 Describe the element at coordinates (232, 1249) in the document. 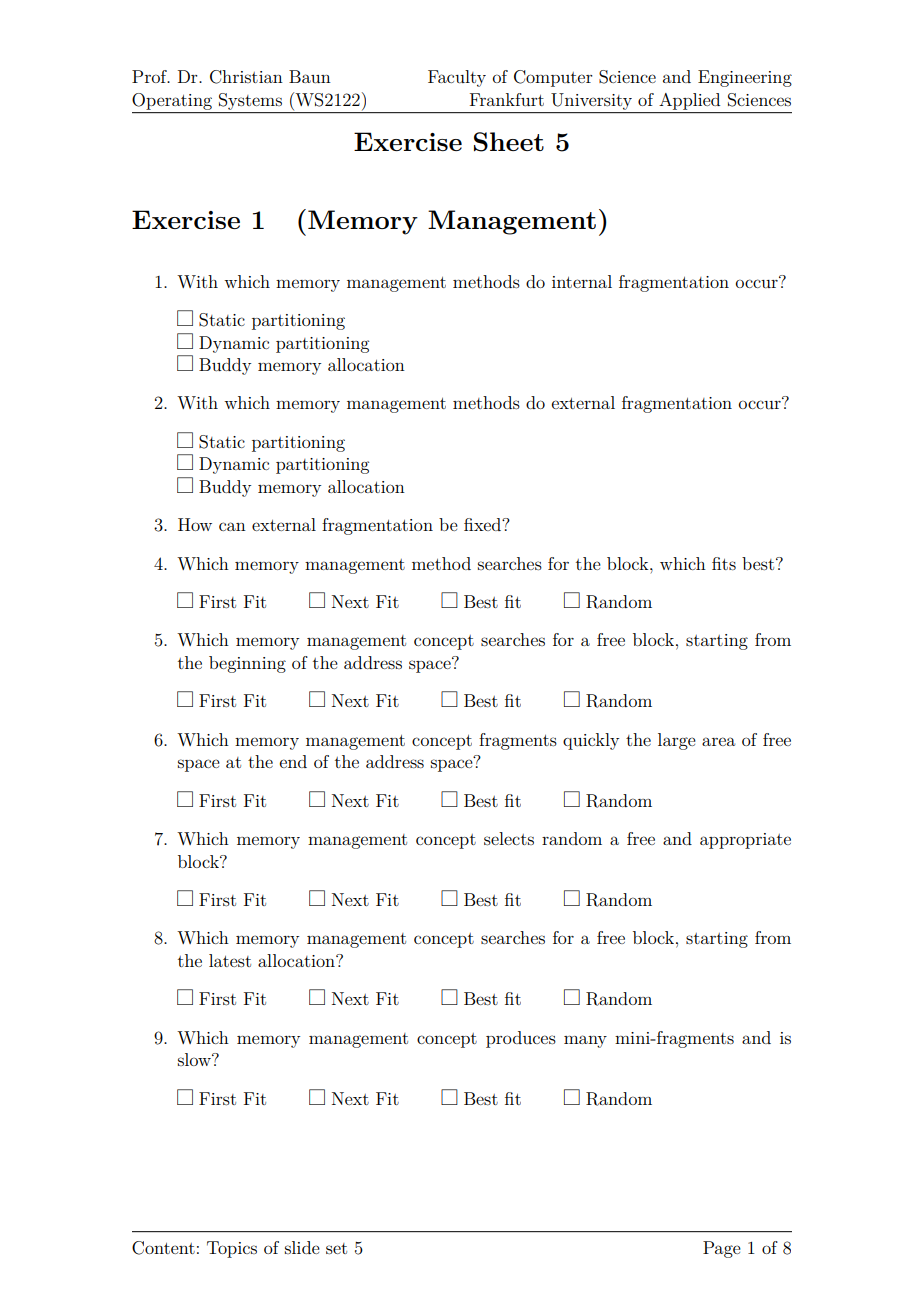

I see `Topics` at that location.
